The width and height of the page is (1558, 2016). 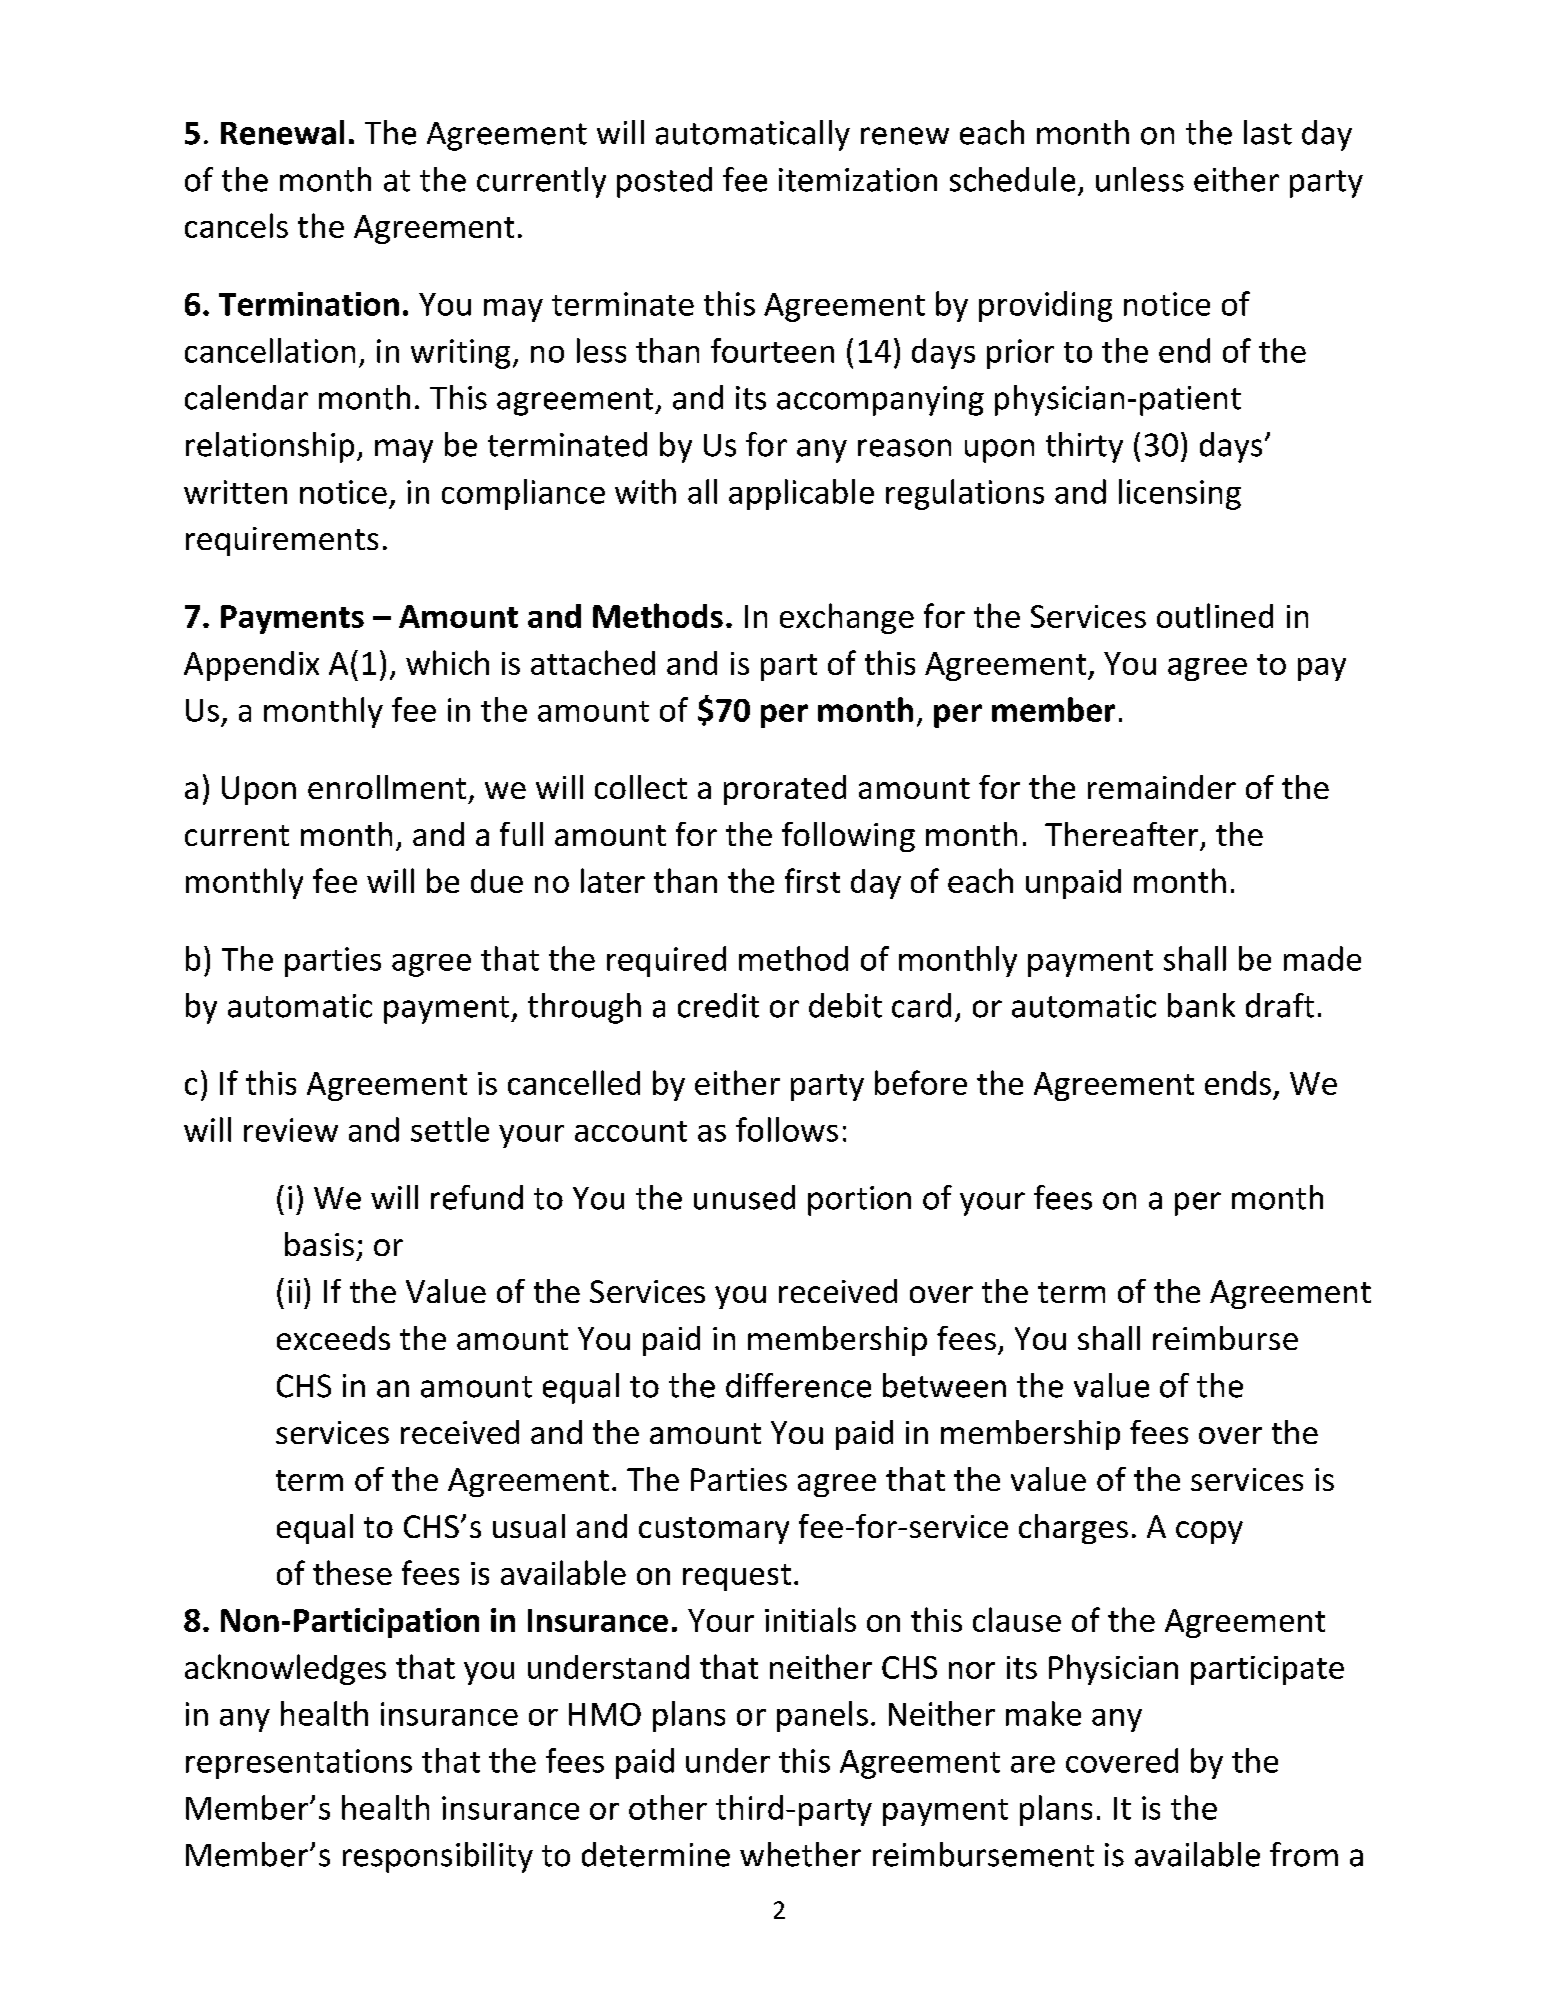 I want to click on whether, so click(x=800, y=1854).
